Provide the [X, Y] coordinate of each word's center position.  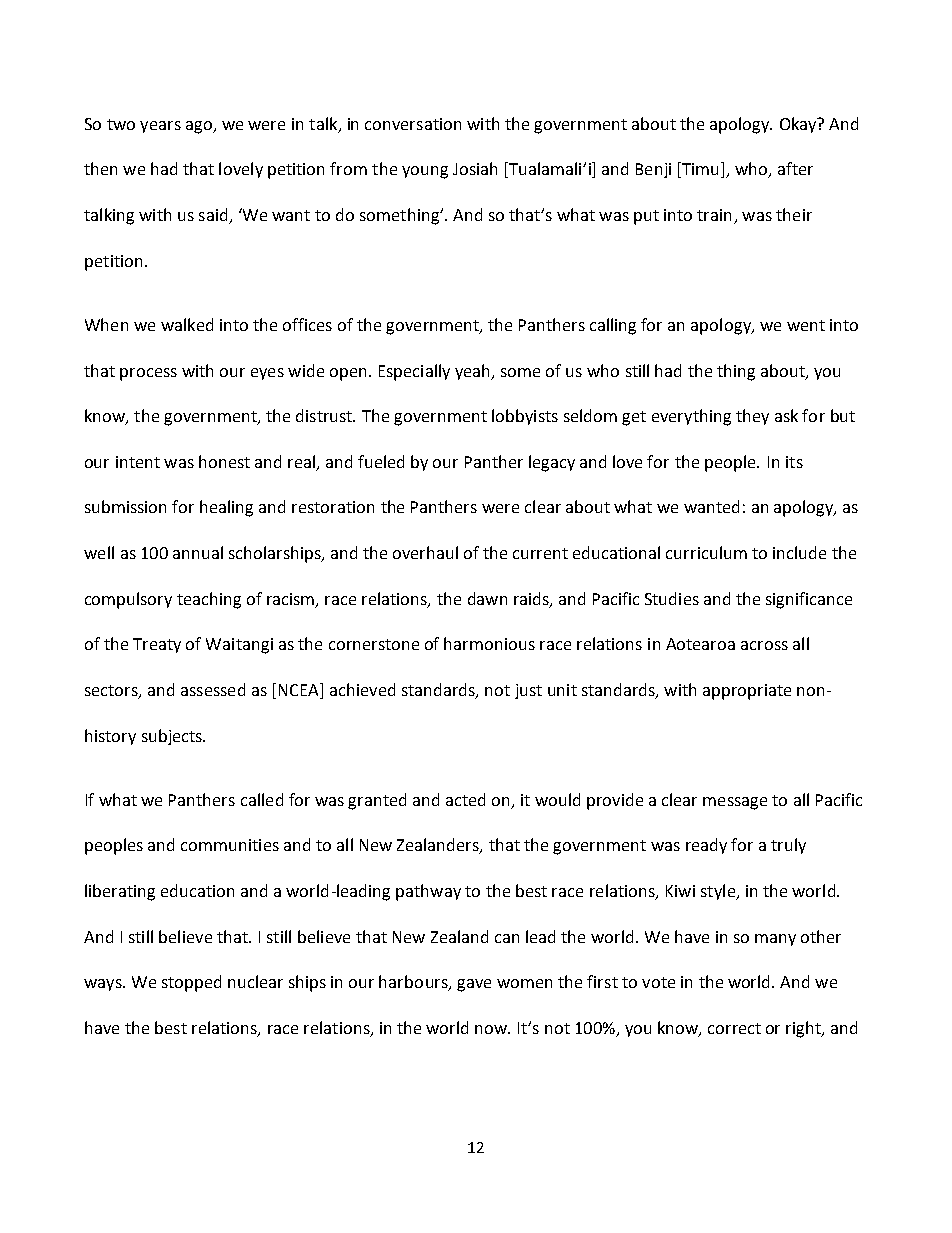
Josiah [475, 168]
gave [474, 985]
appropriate [747, 692]
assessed [213, 689]
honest [224, 461]
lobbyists [525, 417]
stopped [191, 983]
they [752, 417]
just [528, 691]
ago [200, 127]
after [795, 168]
